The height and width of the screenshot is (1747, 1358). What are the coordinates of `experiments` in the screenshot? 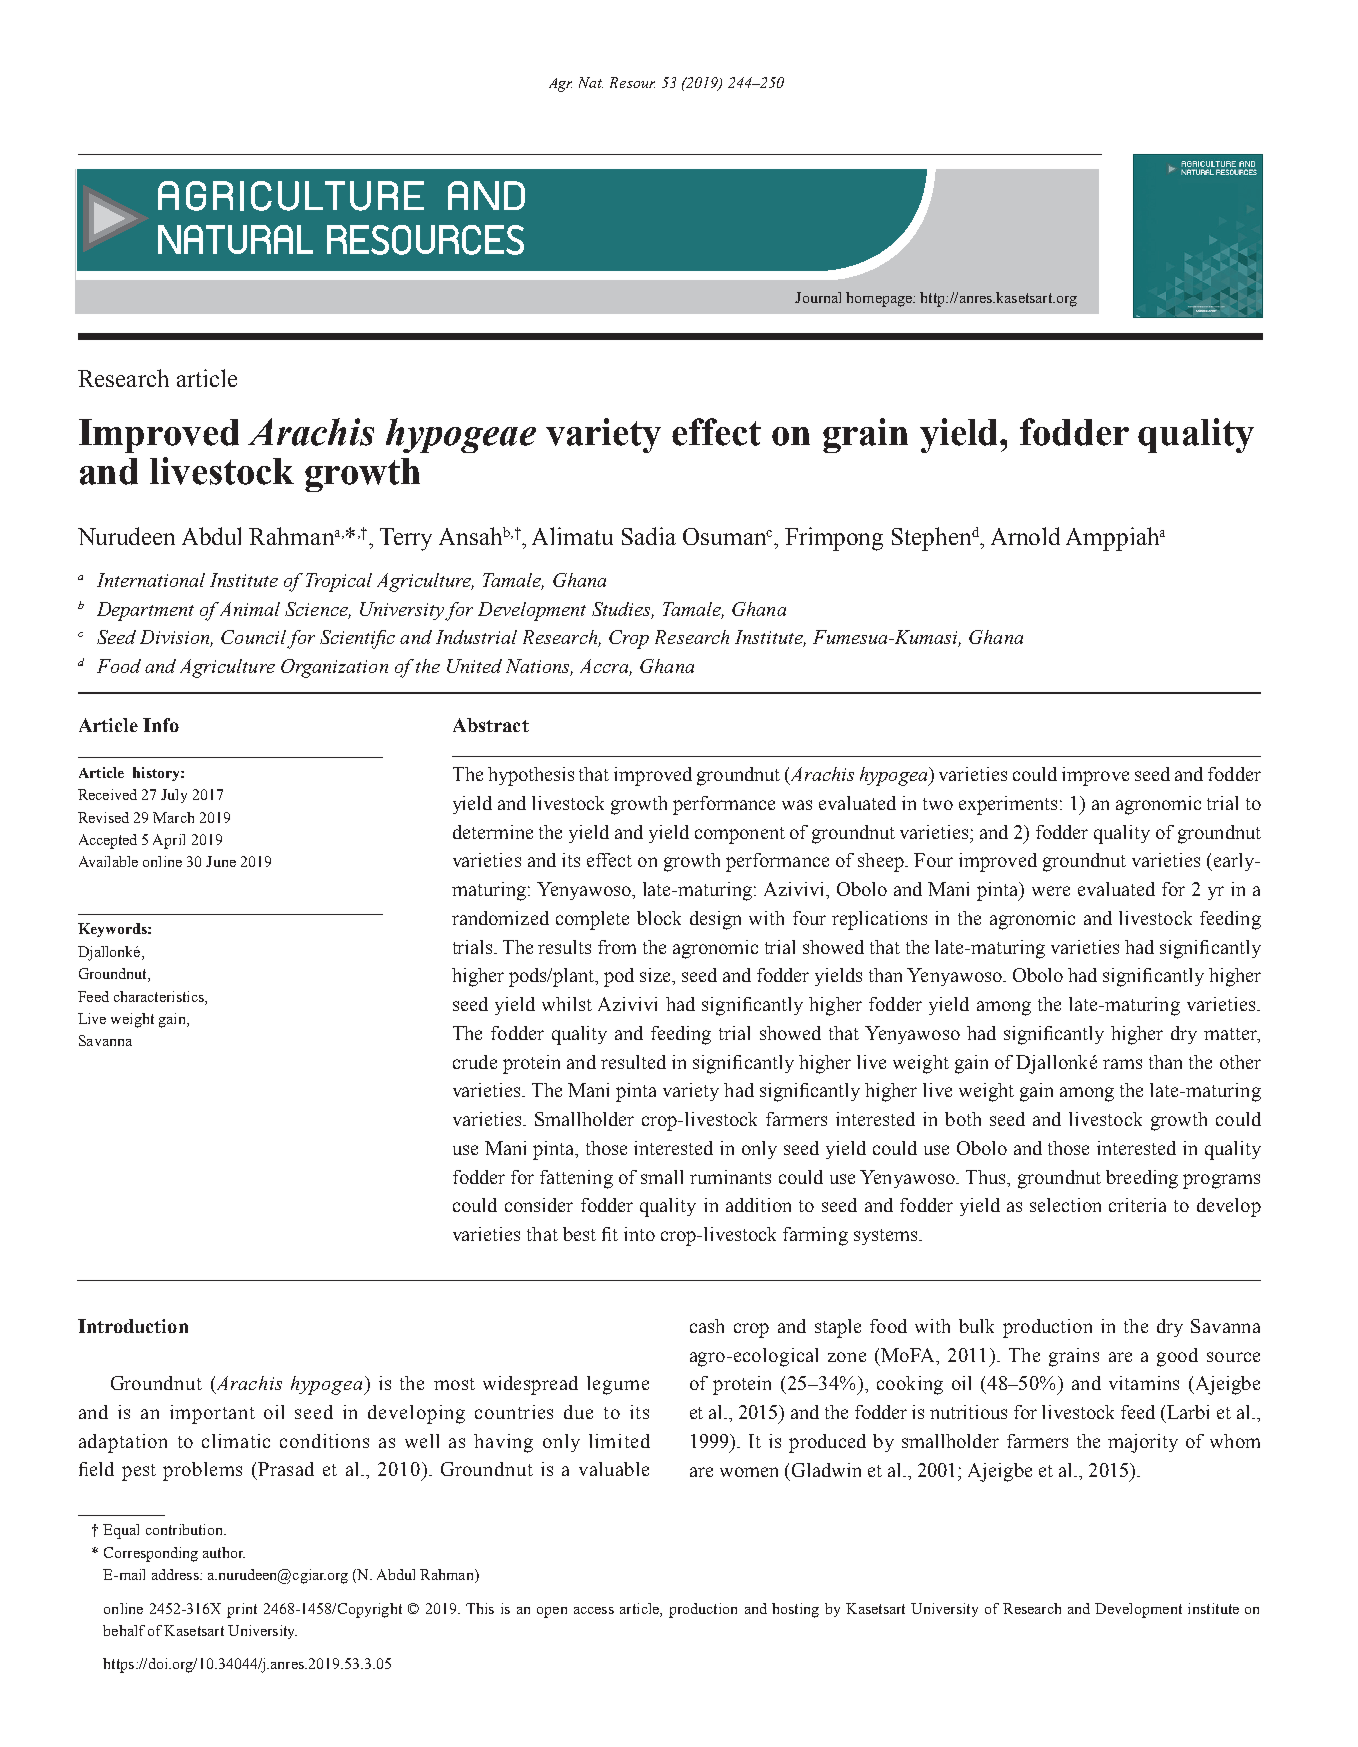 It's located at (1008, 805).
